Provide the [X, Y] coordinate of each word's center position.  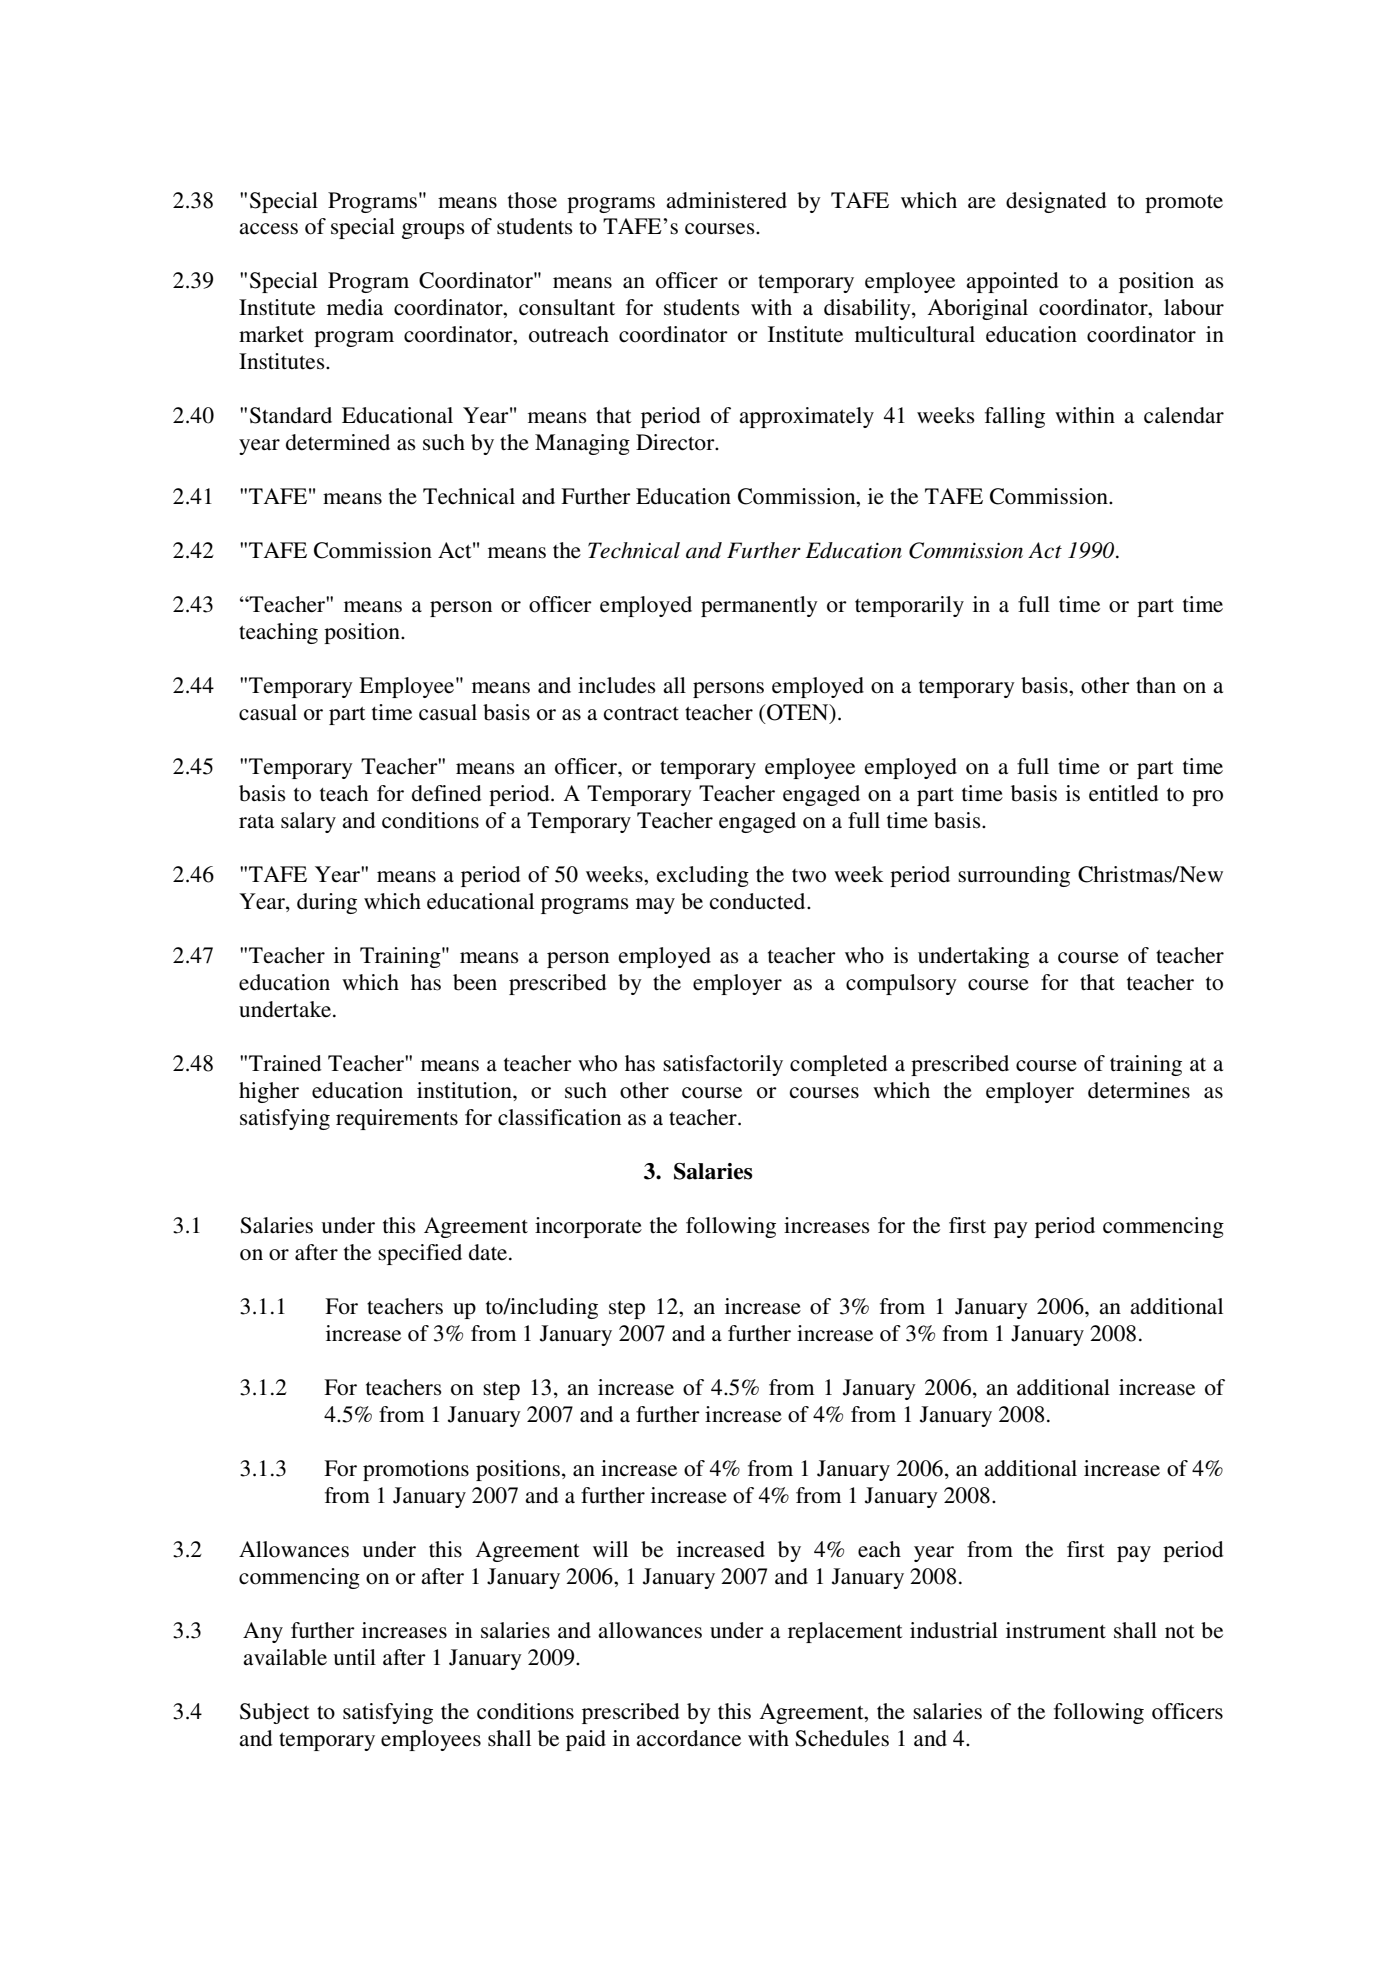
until [354, 1657]
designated [1056, 202]
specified [420, 1254]
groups [433, 231]
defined [446, 793]
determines [1139, 1090]
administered [726, 200]
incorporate [588, 1227]
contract [641, 714]
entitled [1123, 793]
